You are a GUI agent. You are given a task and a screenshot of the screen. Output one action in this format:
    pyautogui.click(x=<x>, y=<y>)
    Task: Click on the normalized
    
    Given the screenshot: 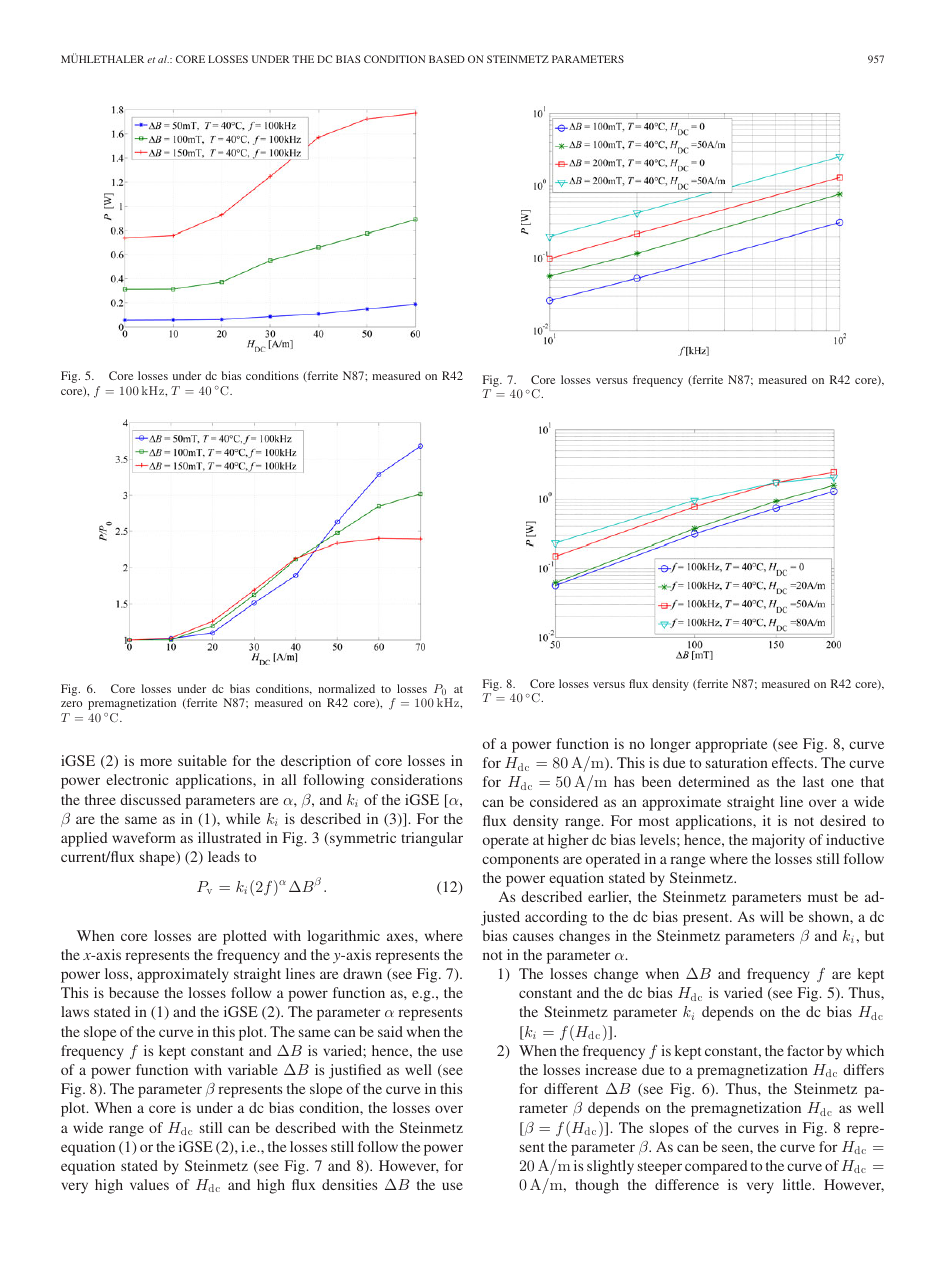 What is the action you would take?
    pyautogui.click(x=346, y=688)
